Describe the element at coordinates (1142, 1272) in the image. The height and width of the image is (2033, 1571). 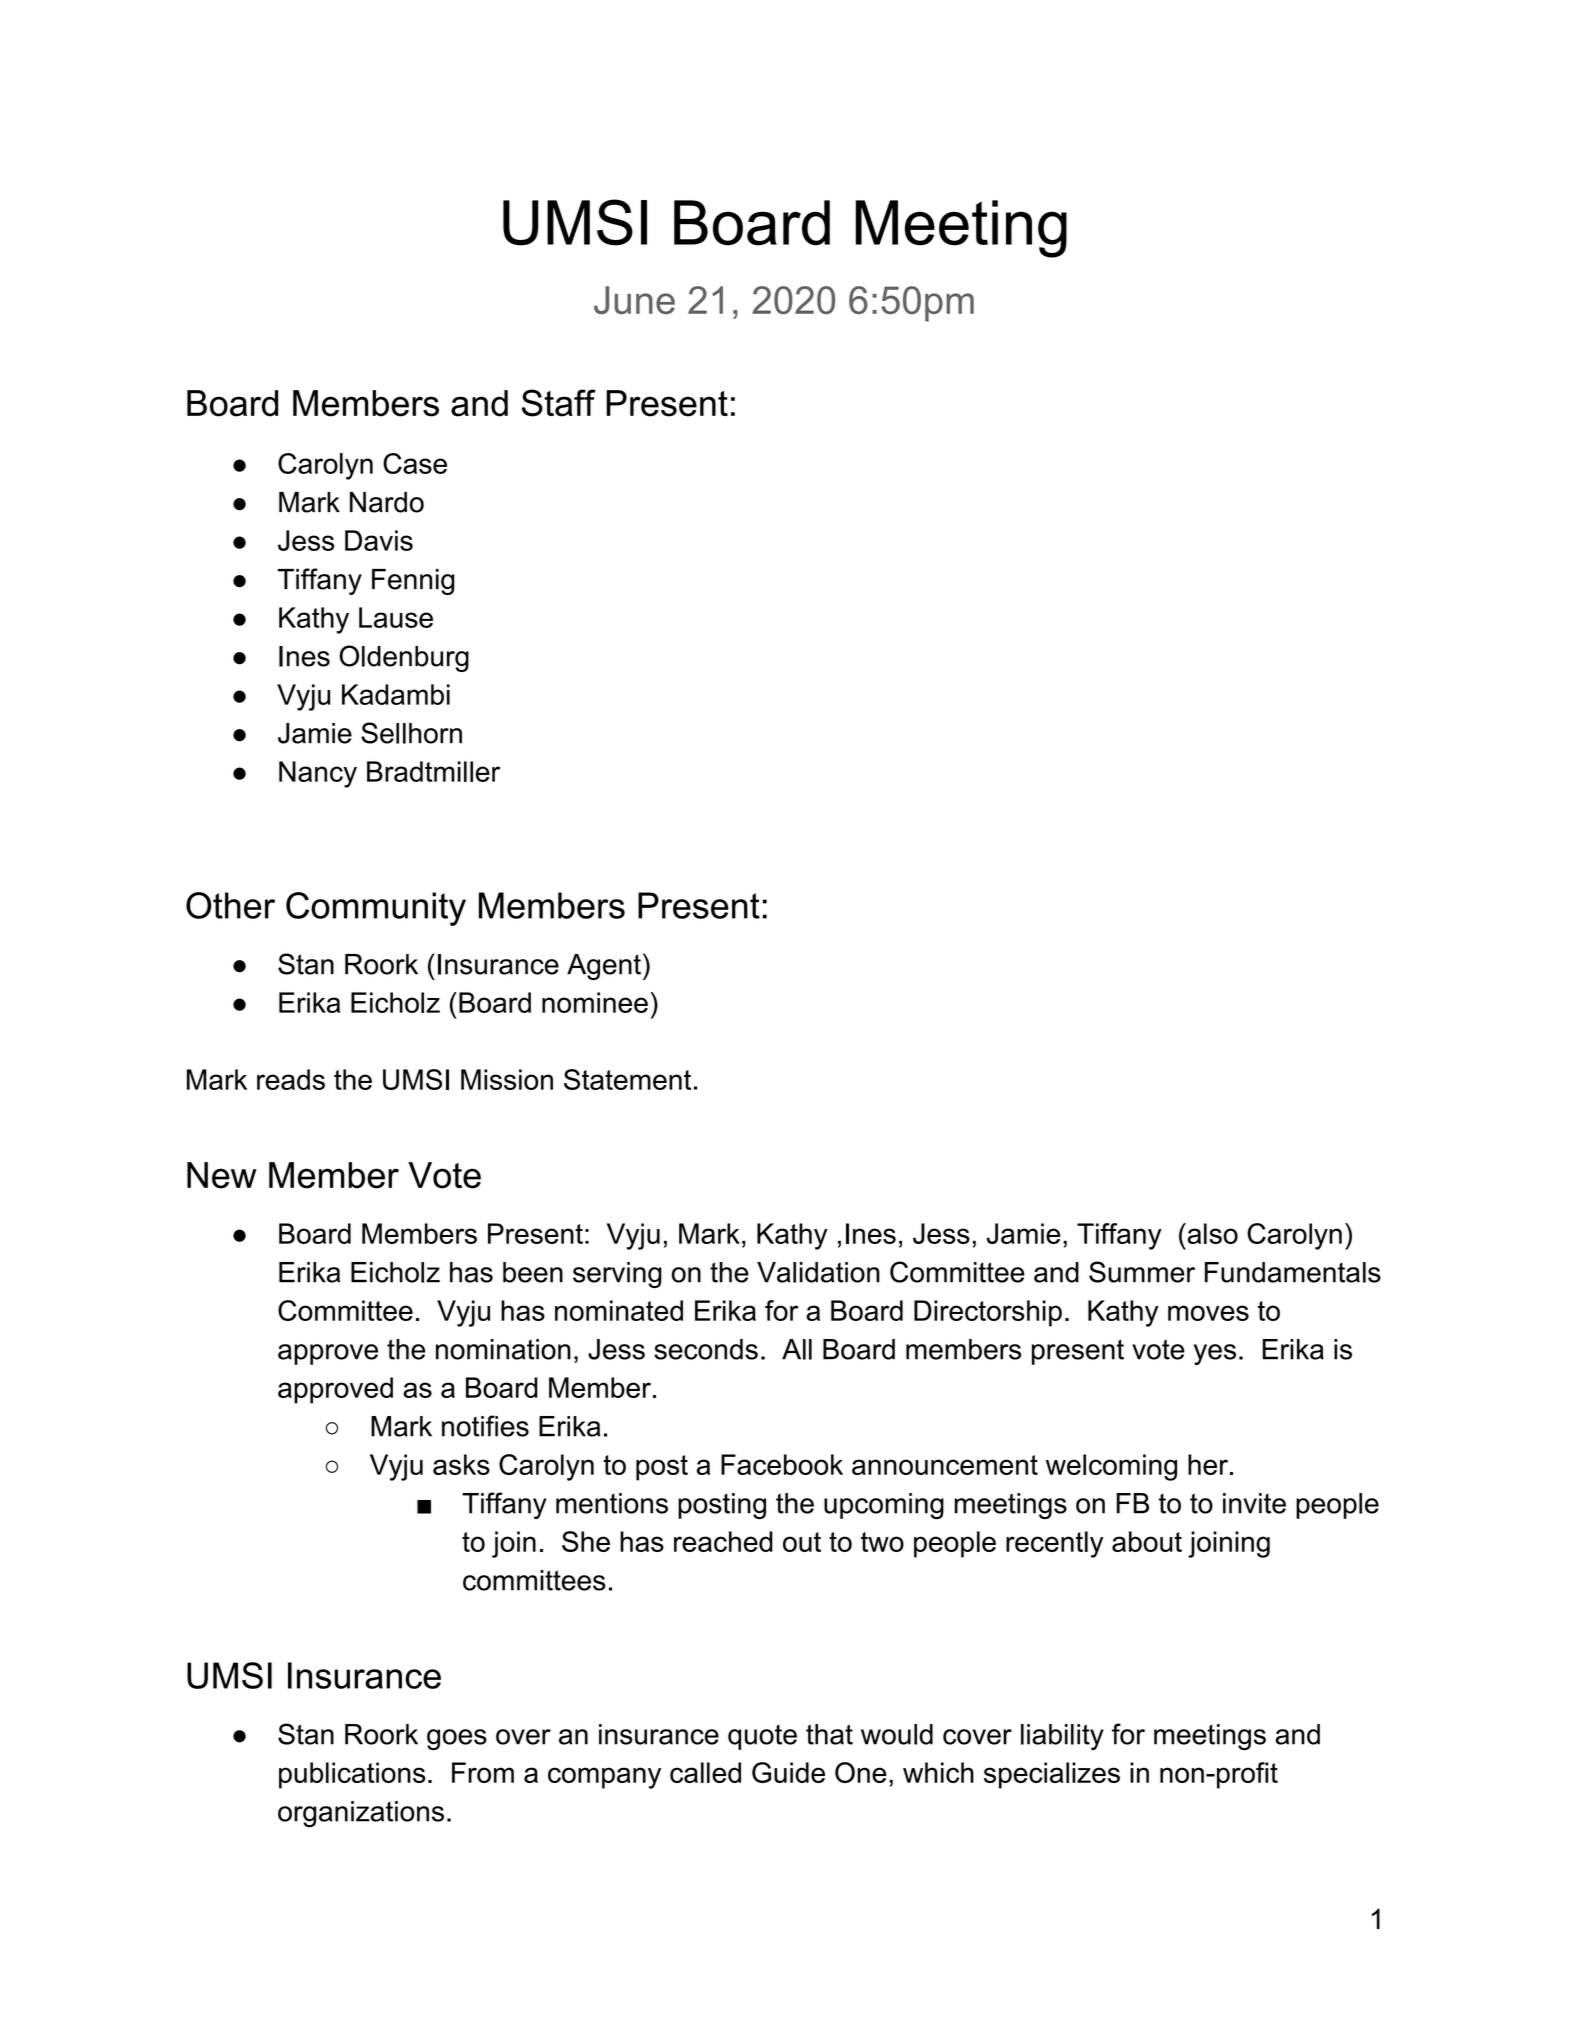
I see `Summer` at that location.
